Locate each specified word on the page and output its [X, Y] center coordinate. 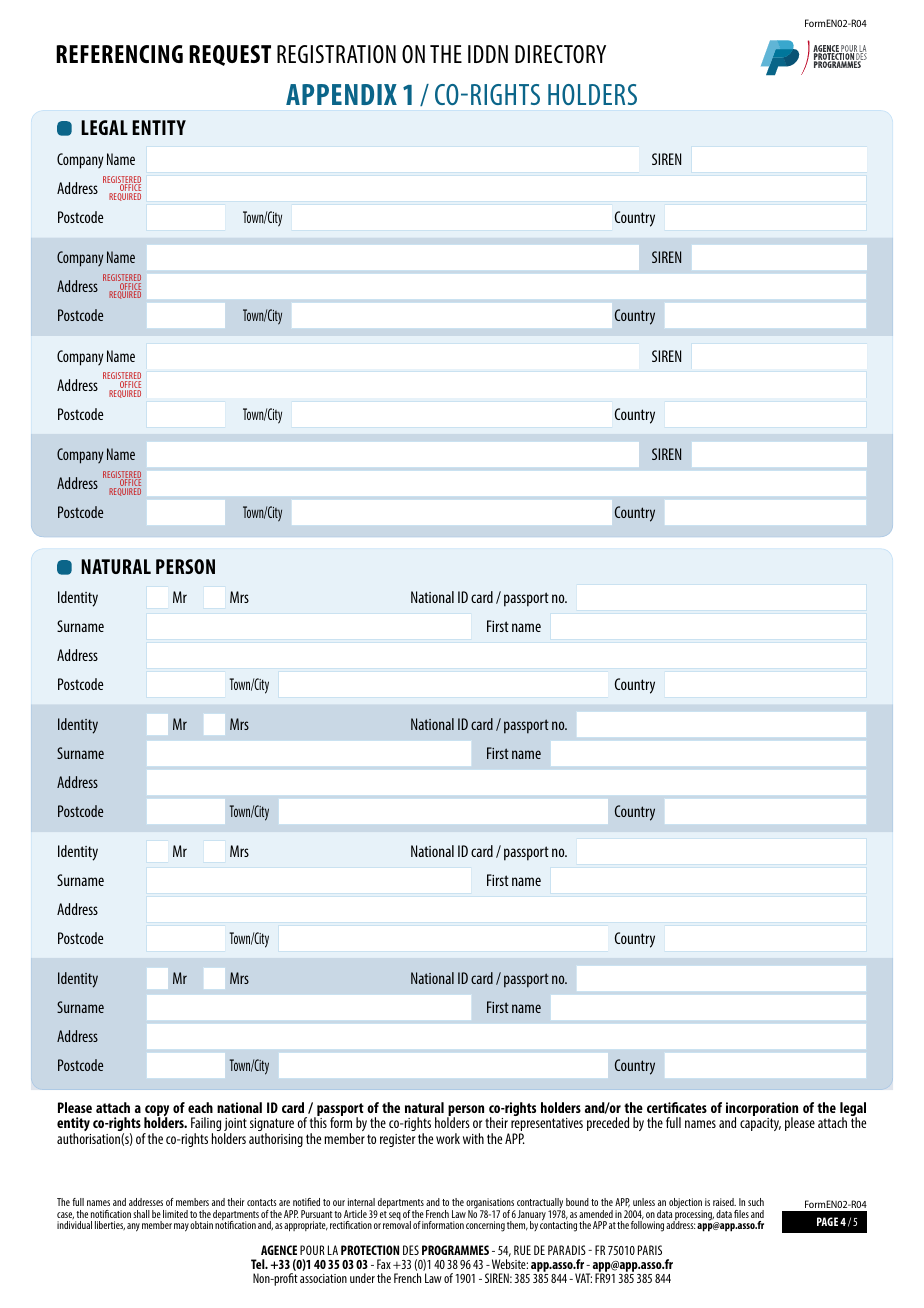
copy [156, 1112]
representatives [547, 1126]
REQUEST [230, 55]
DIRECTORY [560, 54]
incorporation [762, 1110]
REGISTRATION [336, 54]
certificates [677, 1107]
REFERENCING [119, 54]
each [200, 1107]
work [448, 1138]
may [181, 1227]
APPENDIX [341, 94]
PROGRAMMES [455, 1250]
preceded [608, 1124]
